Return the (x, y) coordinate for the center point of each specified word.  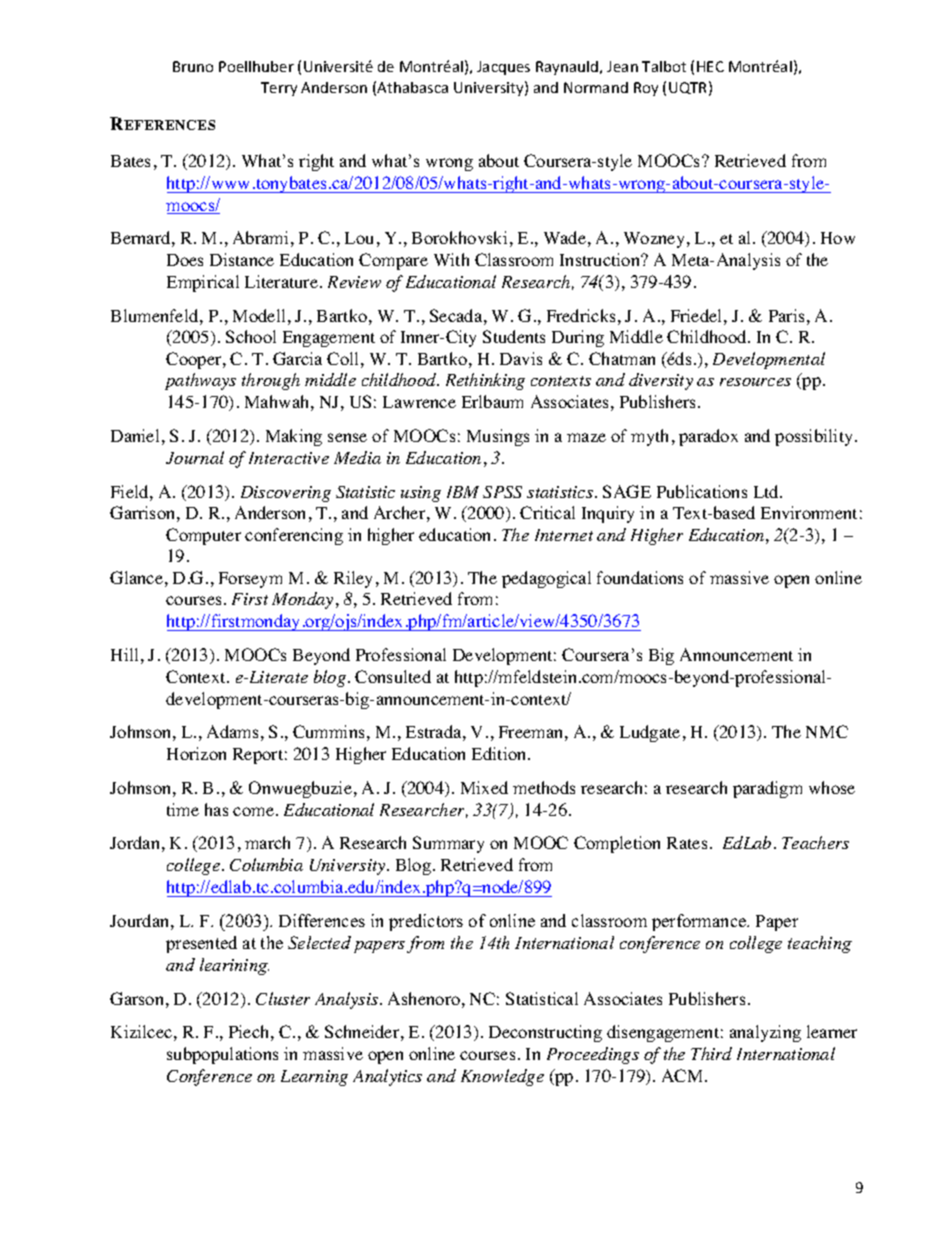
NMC (827, 731)
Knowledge (502, 1077)
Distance (242, 259)
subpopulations (222, 1055)
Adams (232, 731)
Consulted (393, 676)
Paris (786, 315)
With (451, 259)
